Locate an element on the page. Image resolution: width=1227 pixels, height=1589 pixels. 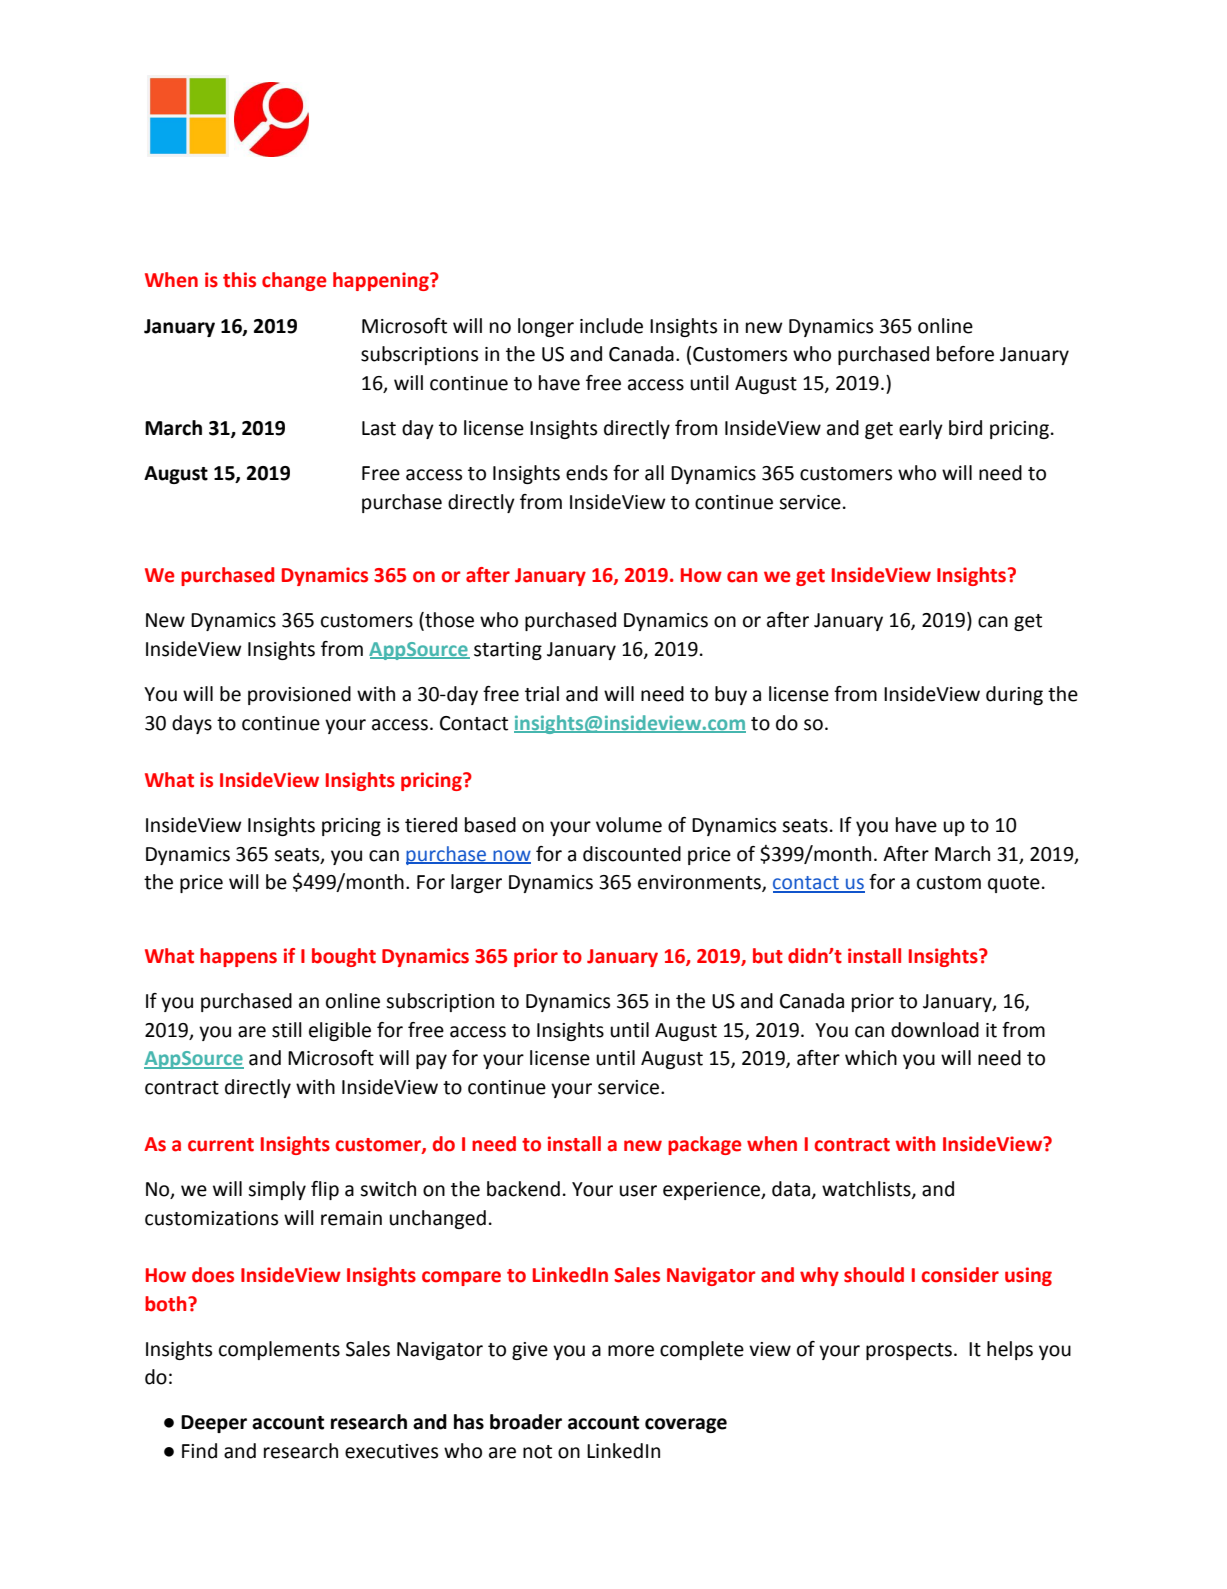
include is located at coordinates (611, 326).
